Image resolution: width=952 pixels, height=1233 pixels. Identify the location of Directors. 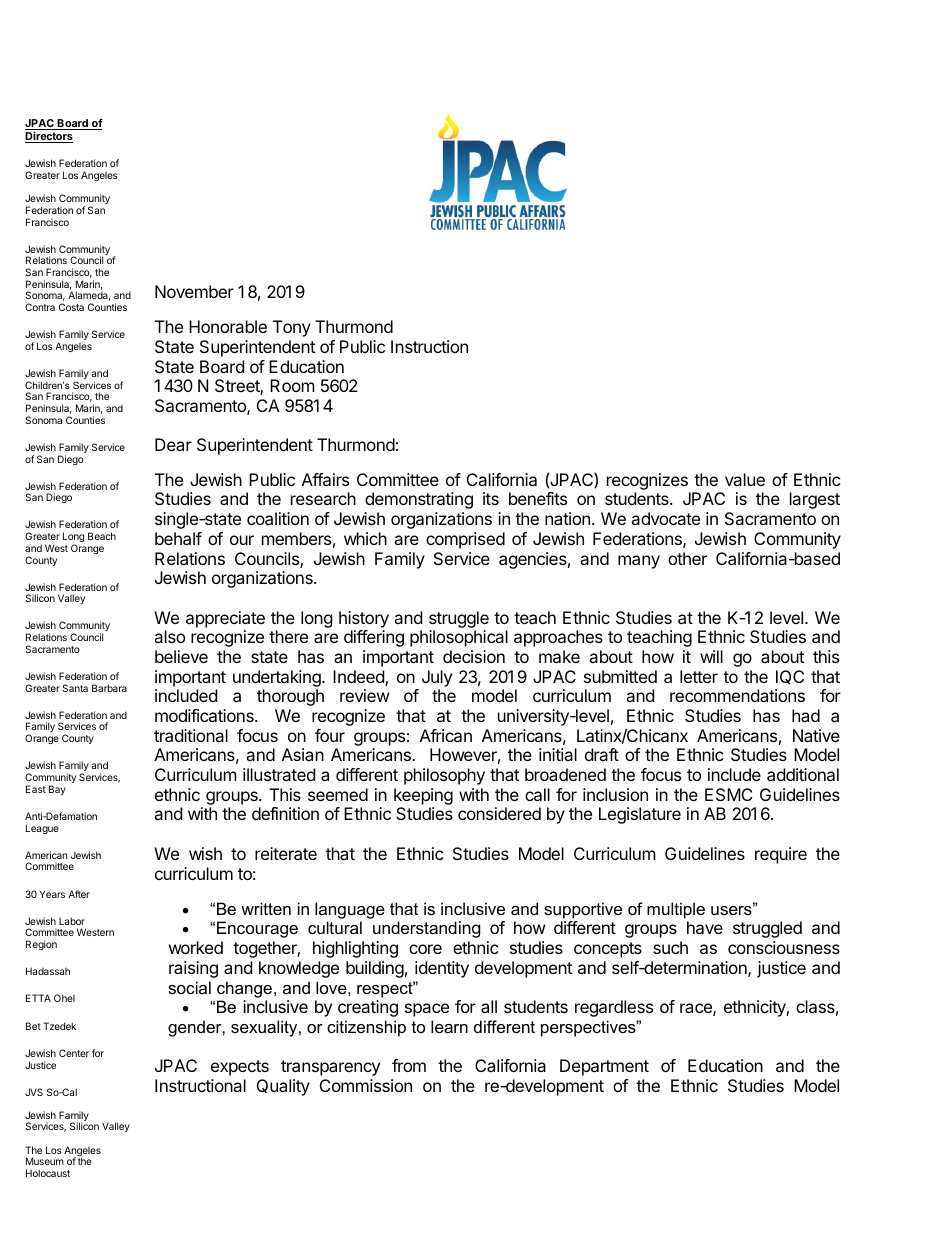
(49, 137).
